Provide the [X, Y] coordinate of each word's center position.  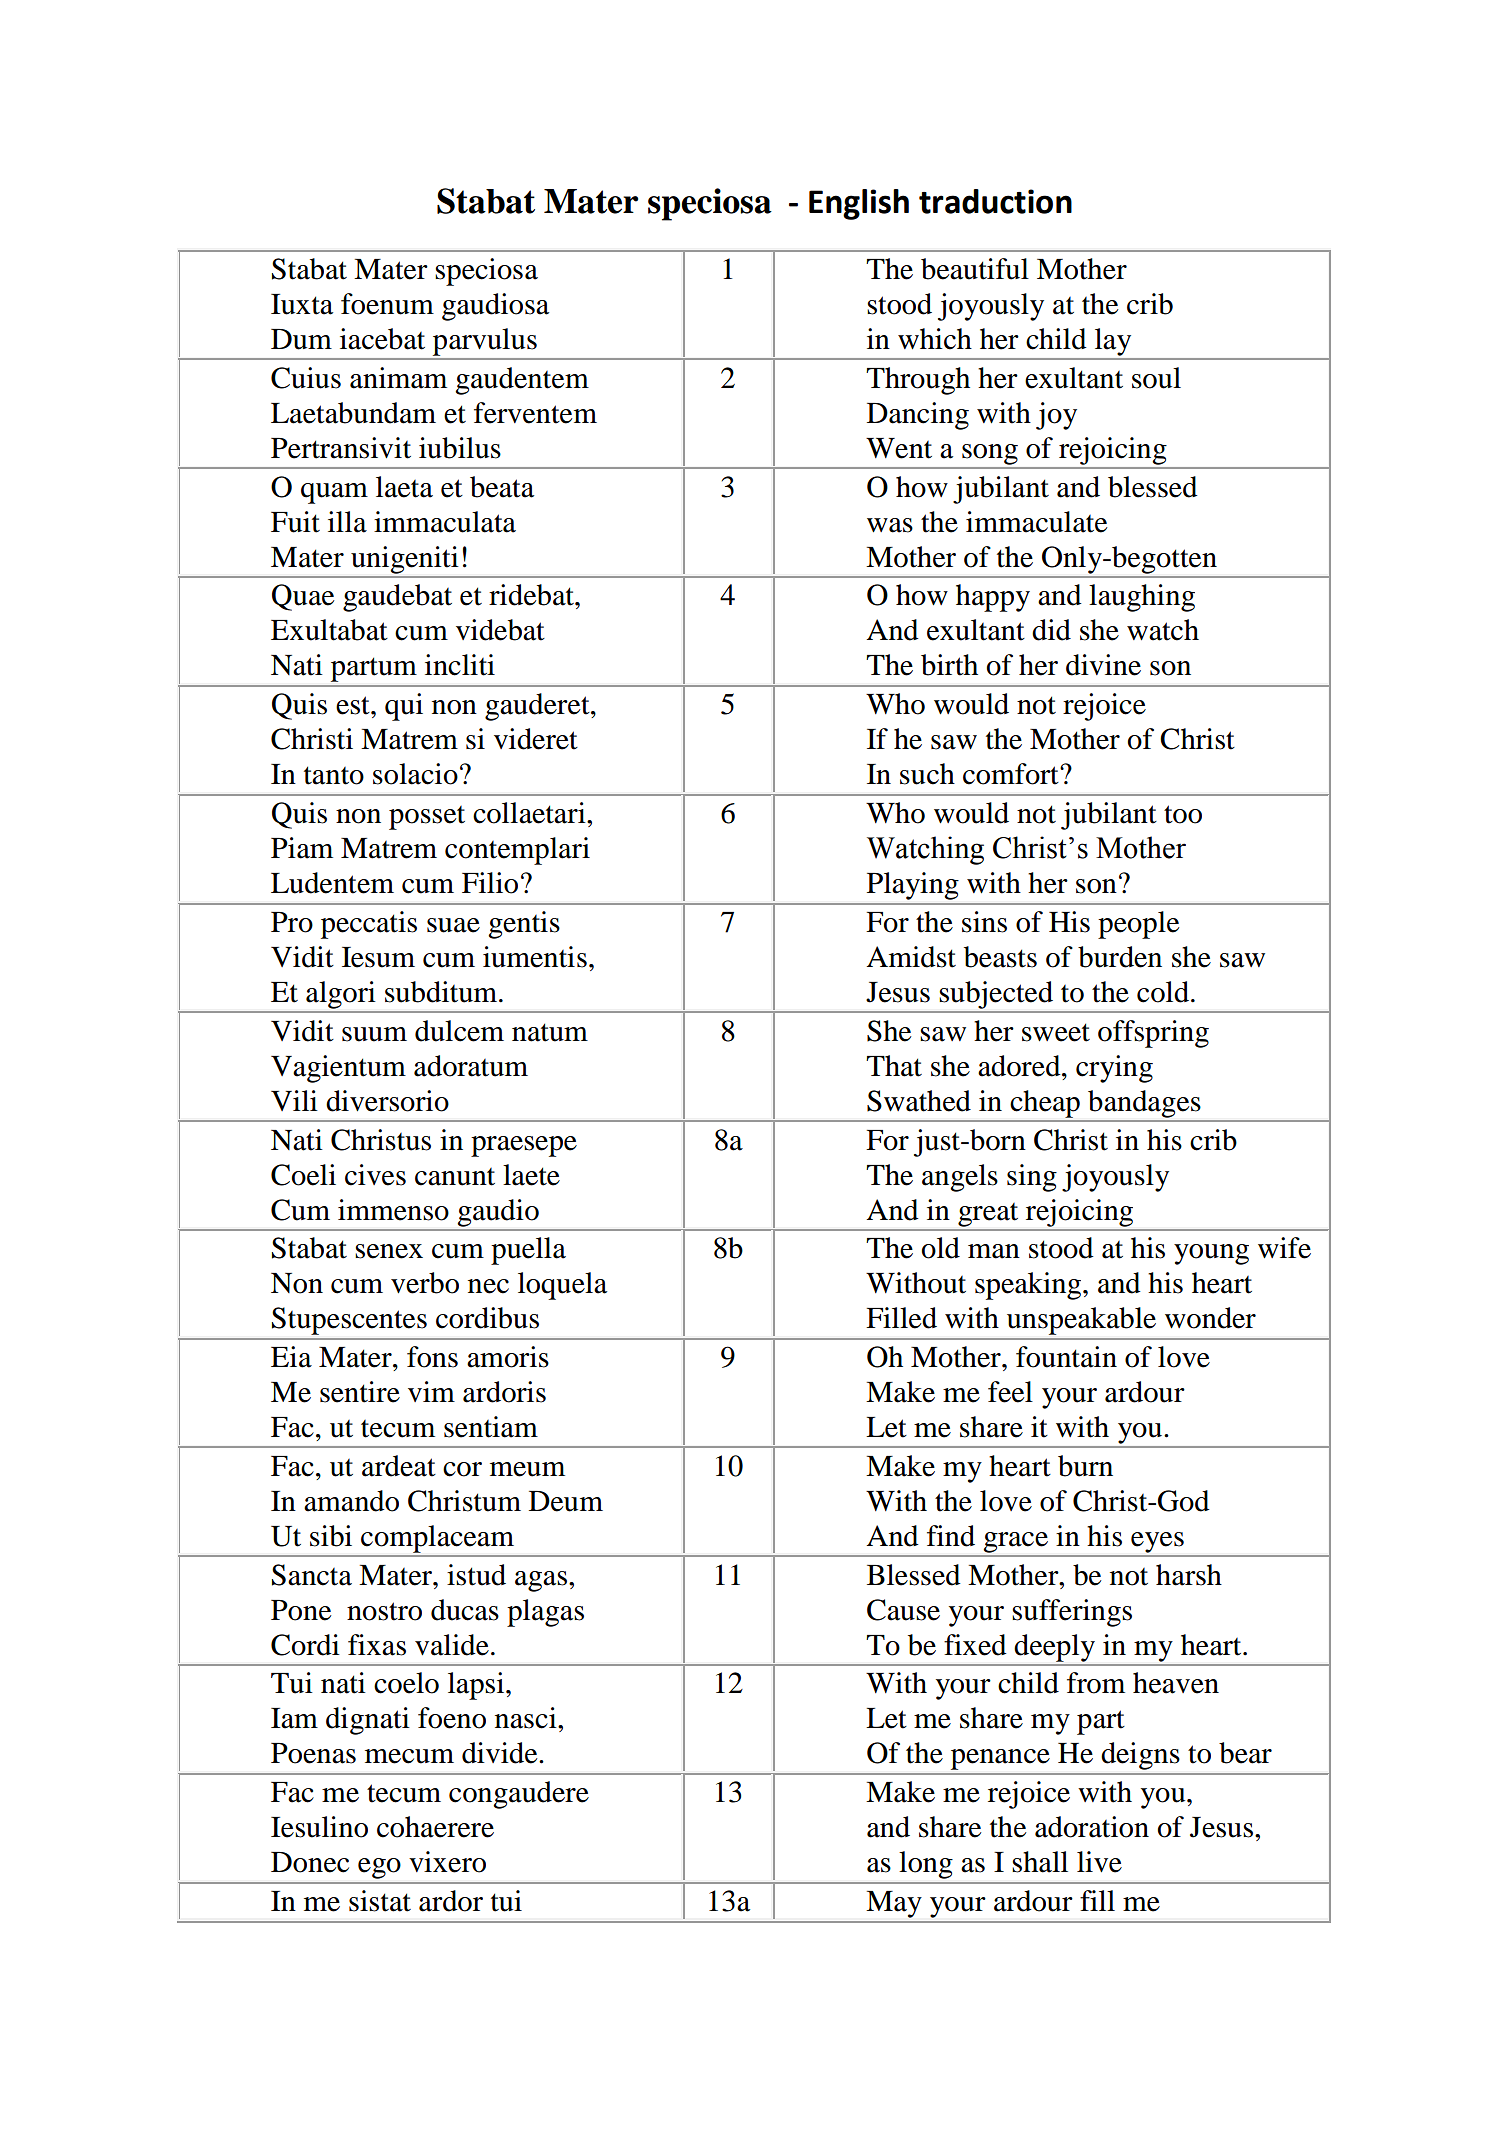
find [951, 1536]
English [859, 204]
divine [1103, 665]
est [354, 705]
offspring [1153, 1034]
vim [431, 1391]
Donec [310, 1862]
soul [1156, 378]
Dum [301, 339]
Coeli [303, 1175]
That [894, 1066]
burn [1085, 1466]
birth [949, 665]
